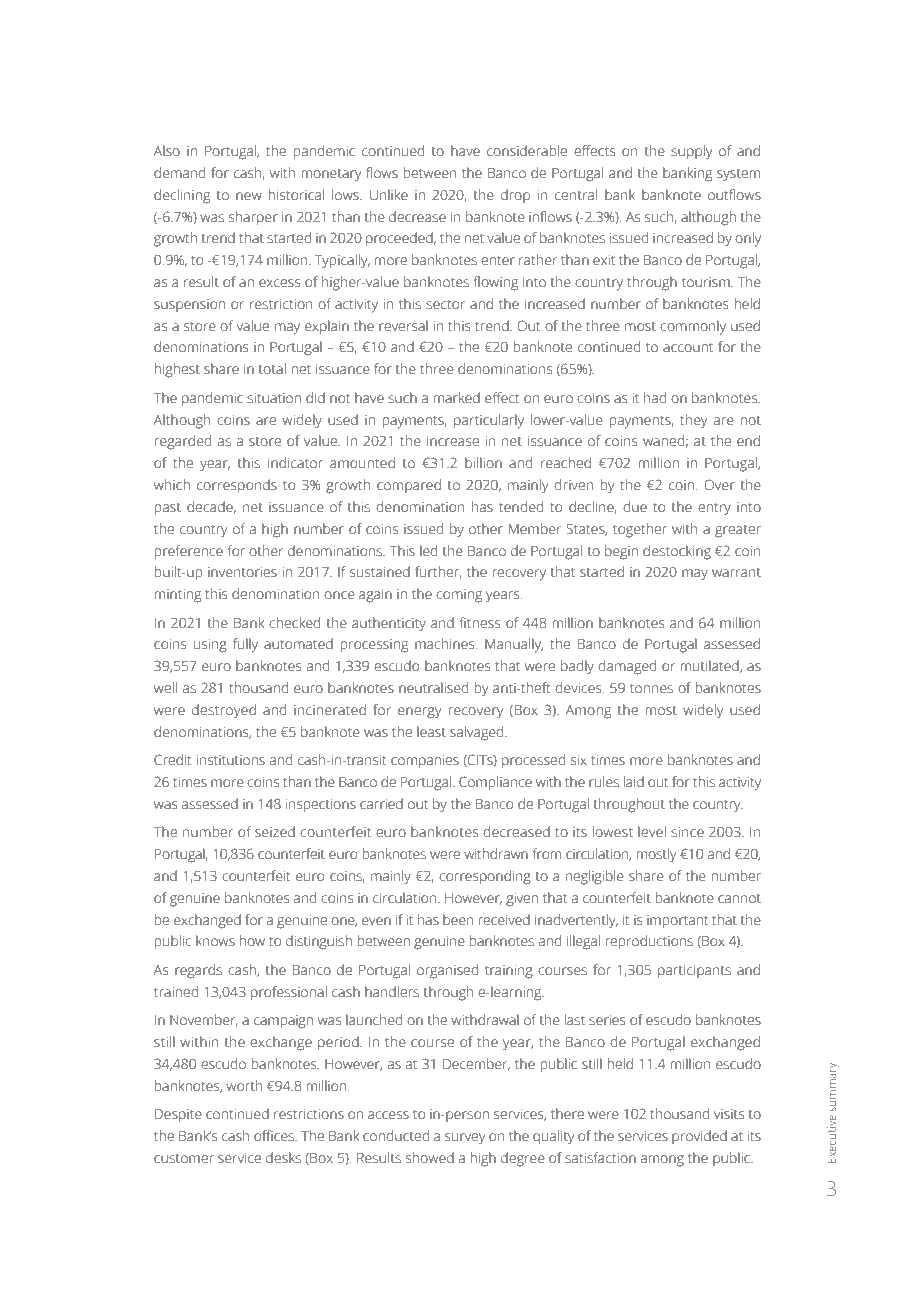 This screenshot has width=924, height=1308. Describe the element at coordinates (699, 1137) in the screenshot. I see `provided` at that location.
